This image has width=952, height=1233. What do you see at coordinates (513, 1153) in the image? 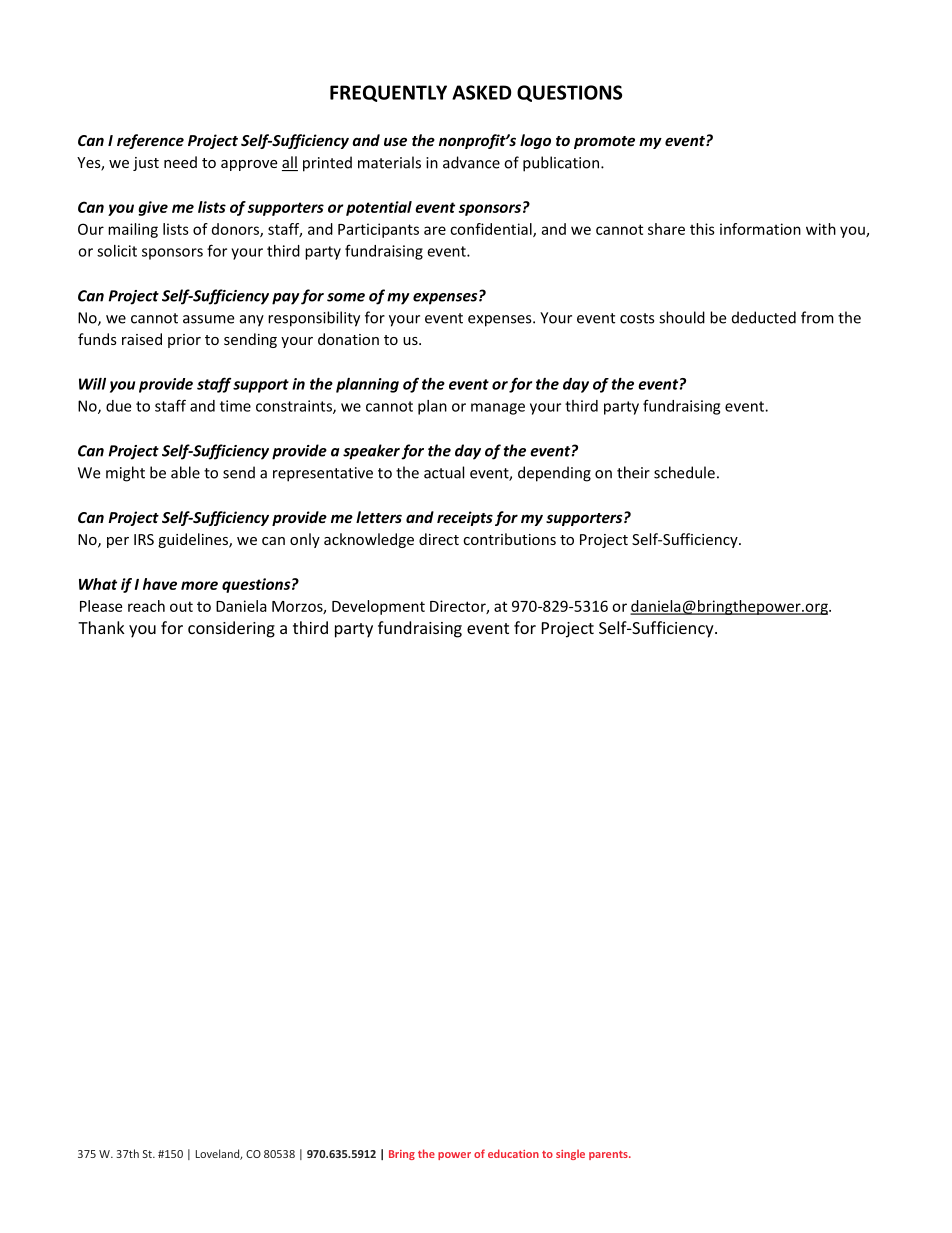
I see `education` at bounding box center [513, 1153].
